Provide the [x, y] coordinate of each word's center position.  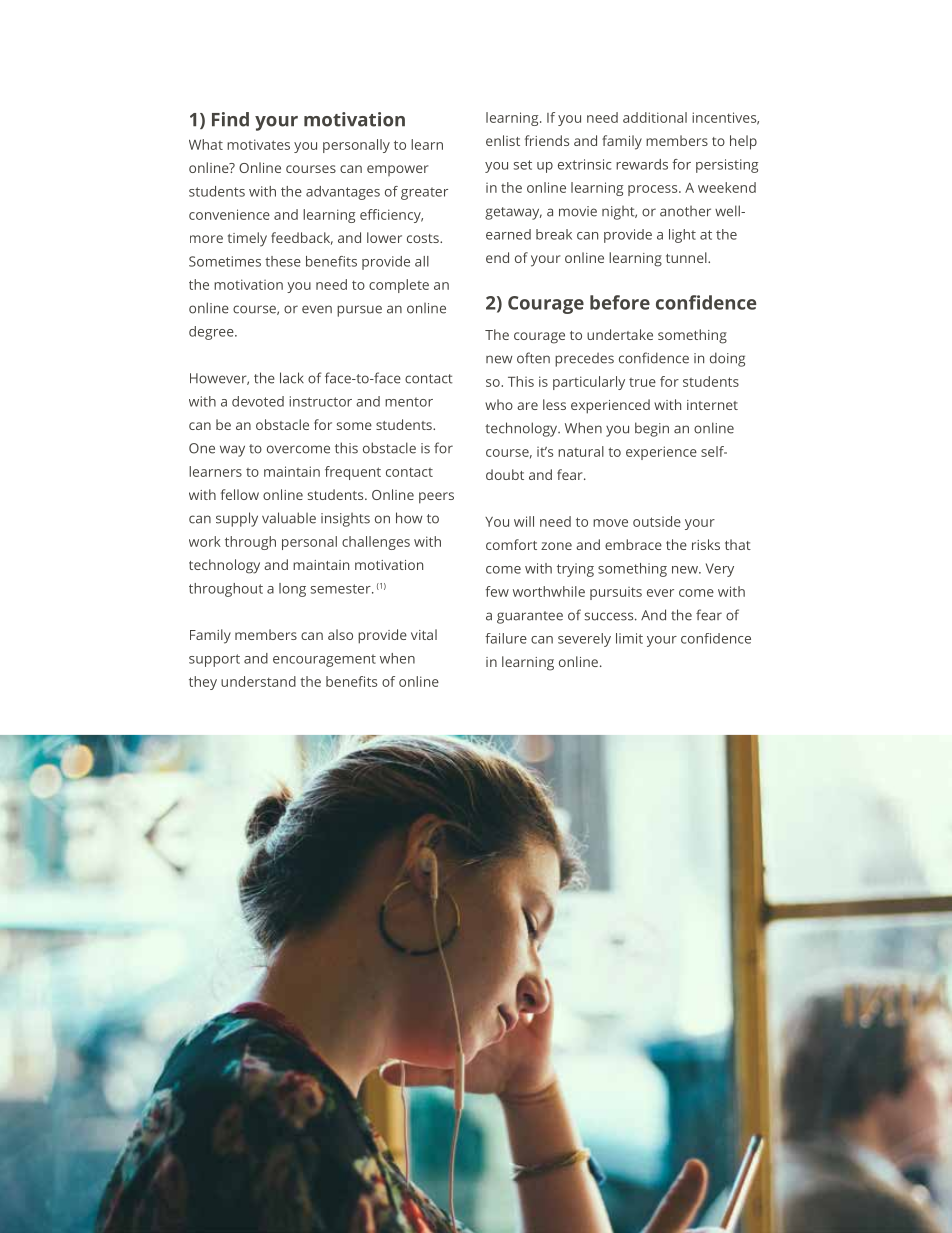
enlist [503, 140]
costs [424, 238]
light [682, 236]
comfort [511, 544]
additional [655, 117]
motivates [258, 144]
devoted [258, 401]
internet [712, 405]
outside [657, 521]
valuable [289, 518]
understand [258, 681]
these [283, 261]
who [499, 404]
